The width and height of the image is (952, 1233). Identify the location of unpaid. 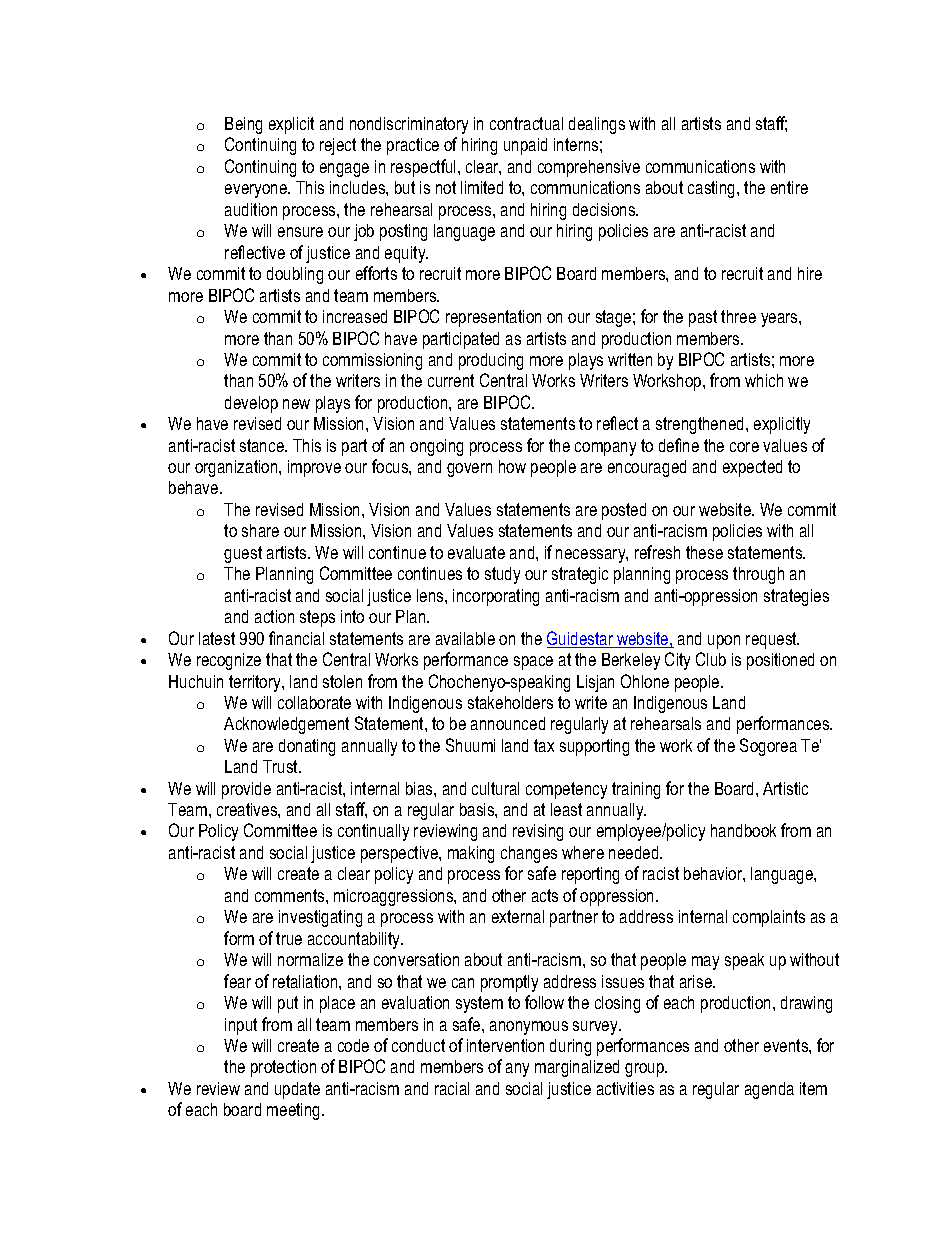
(525, 146).
